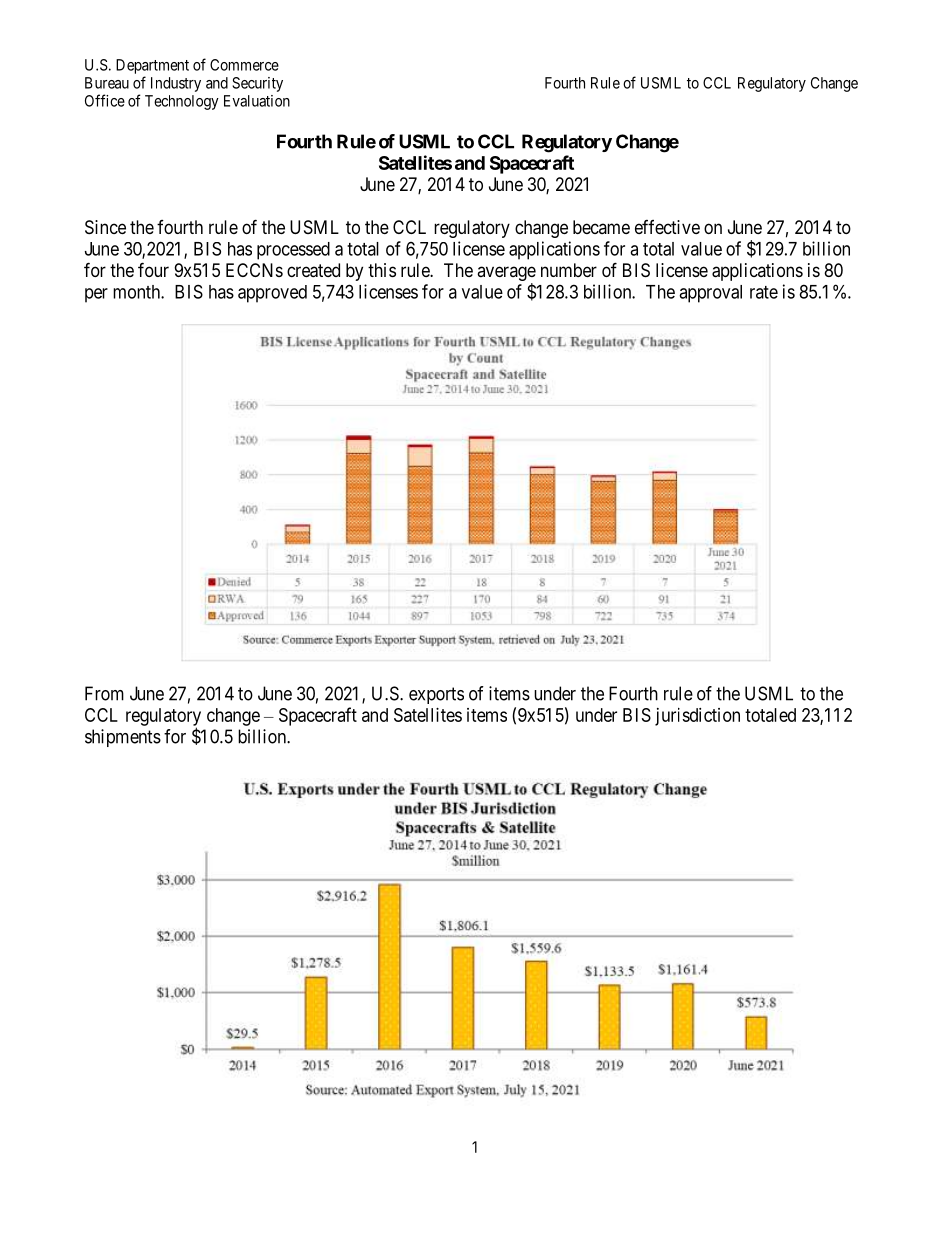 The width and height of the page is (952, 1233). Describe the element at coordinates (382, 270) in the page. I see `this` at that location.
